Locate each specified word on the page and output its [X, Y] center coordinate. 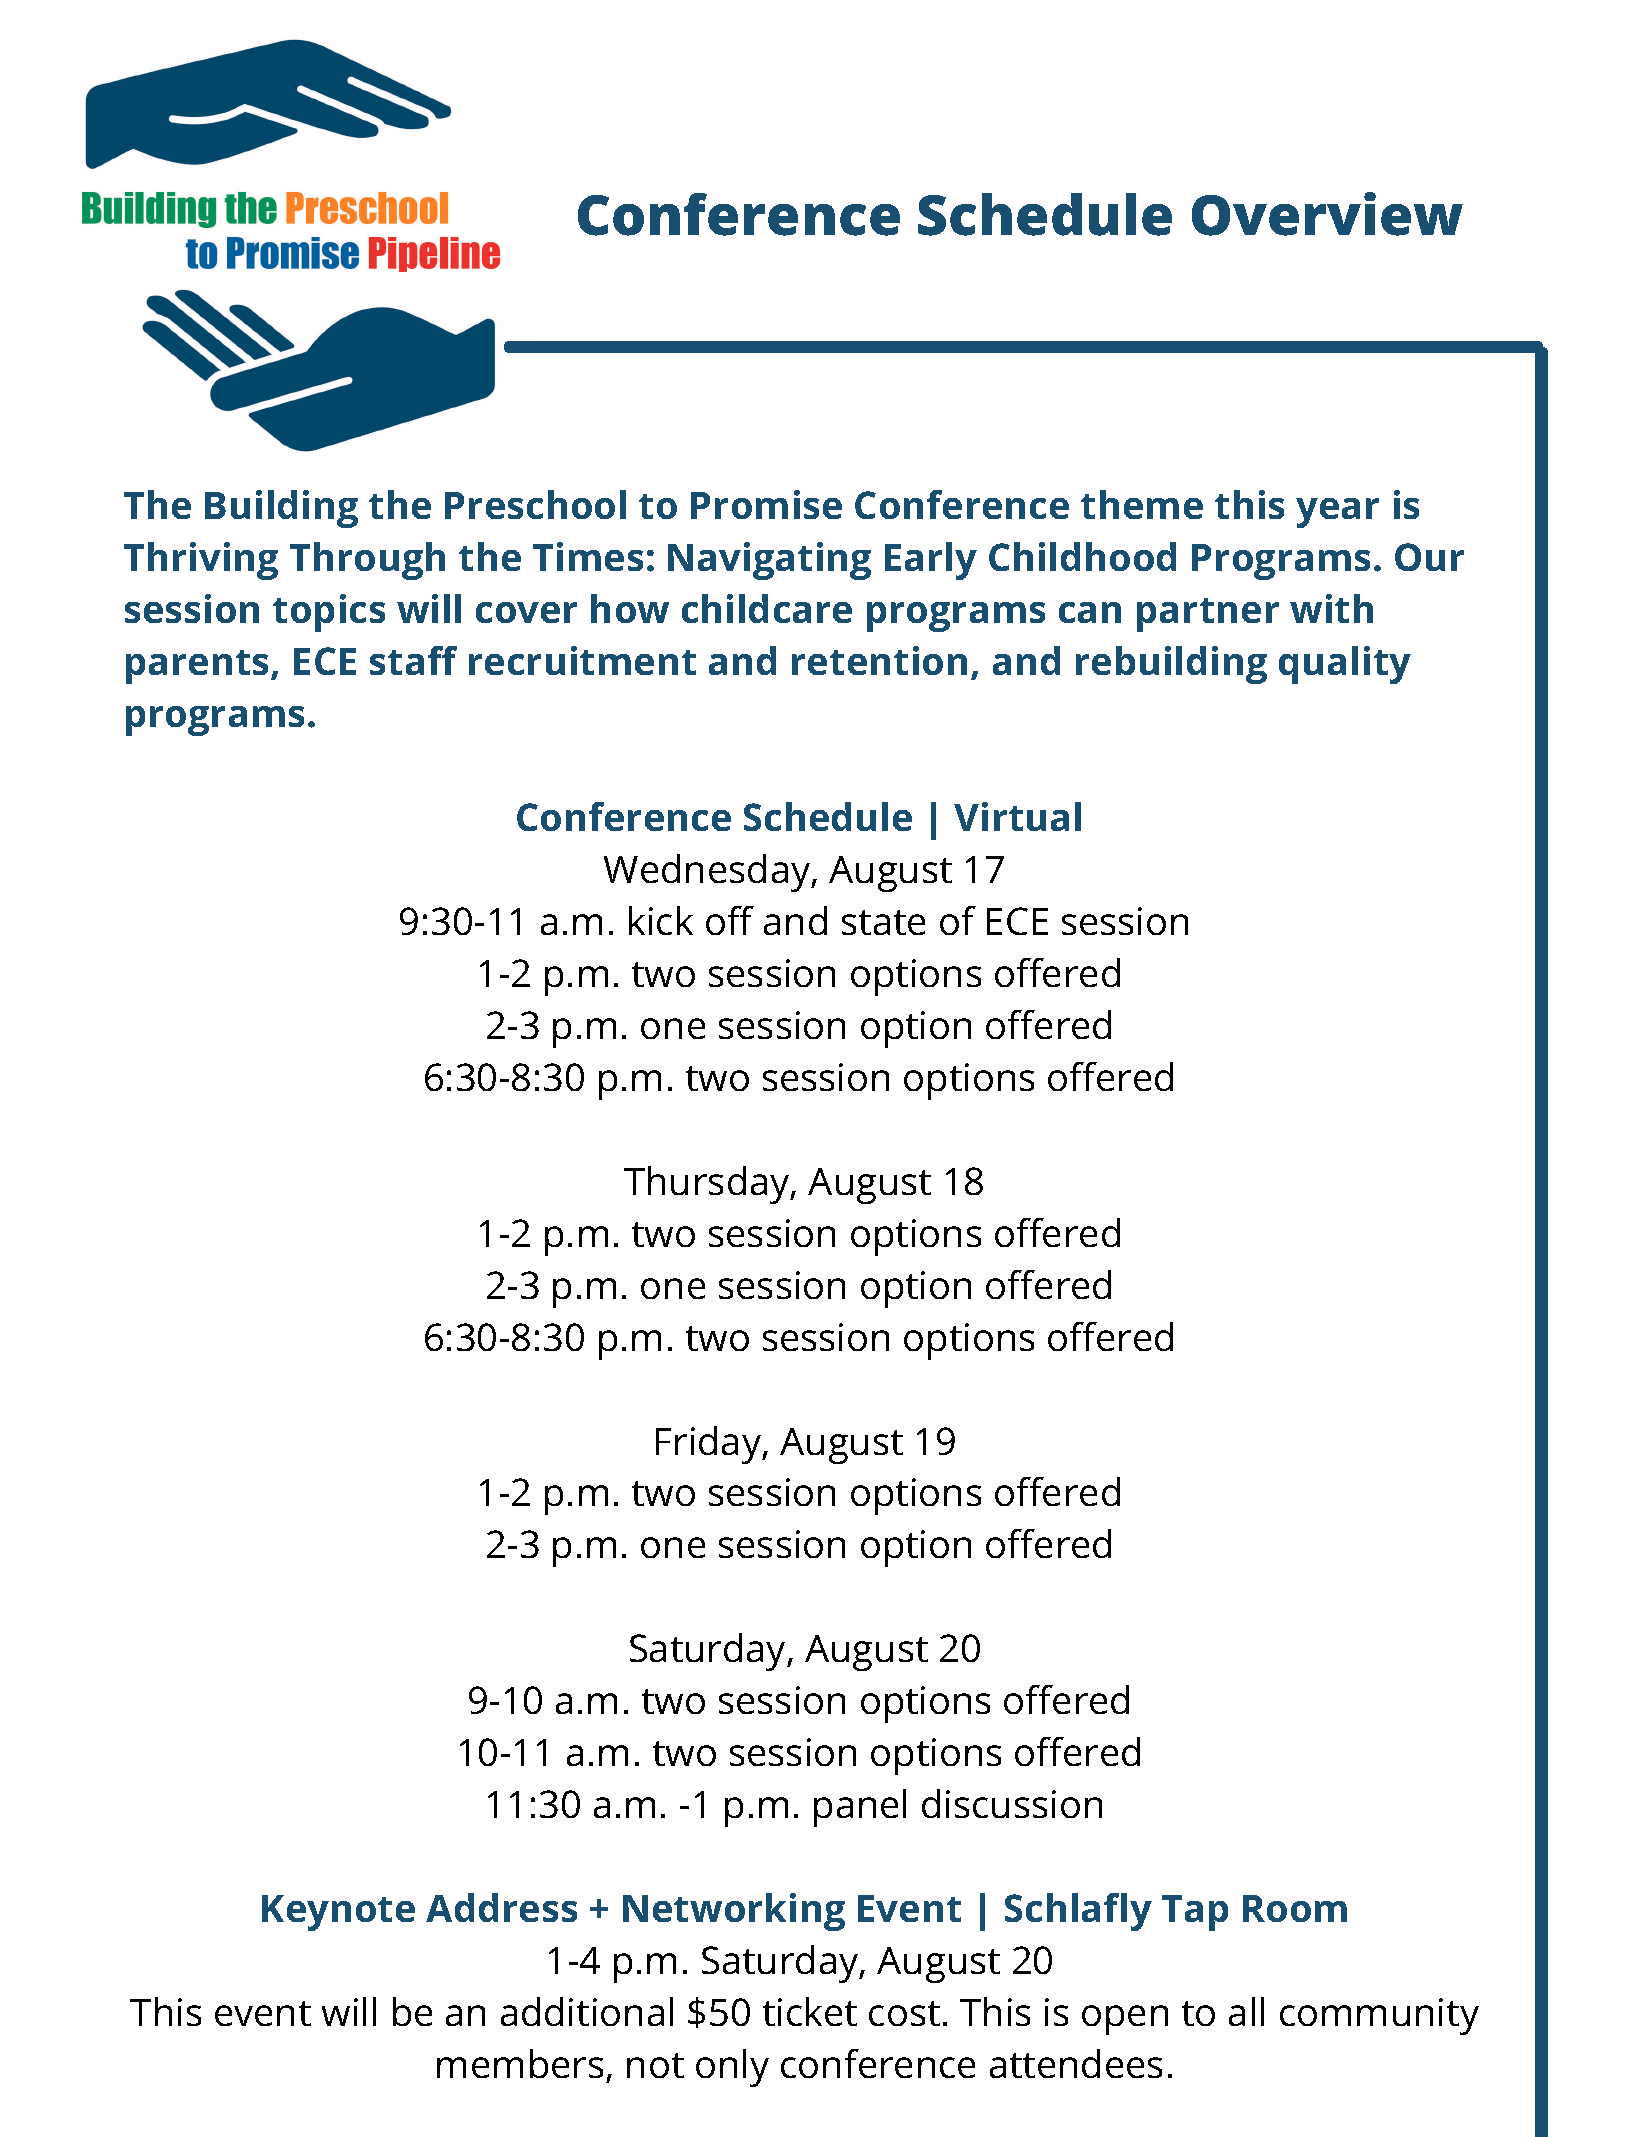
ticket [810, 2011]
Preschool [535, 504]
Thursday [708, 1185]
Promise [766, 504]
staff [413, 660]
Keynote [338, 1913]
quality [1345, 665]
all [1246, 2011]
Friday [710, 1445]
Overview [1327, 214]
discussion [1012, 1803]
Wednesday [708, 873]
